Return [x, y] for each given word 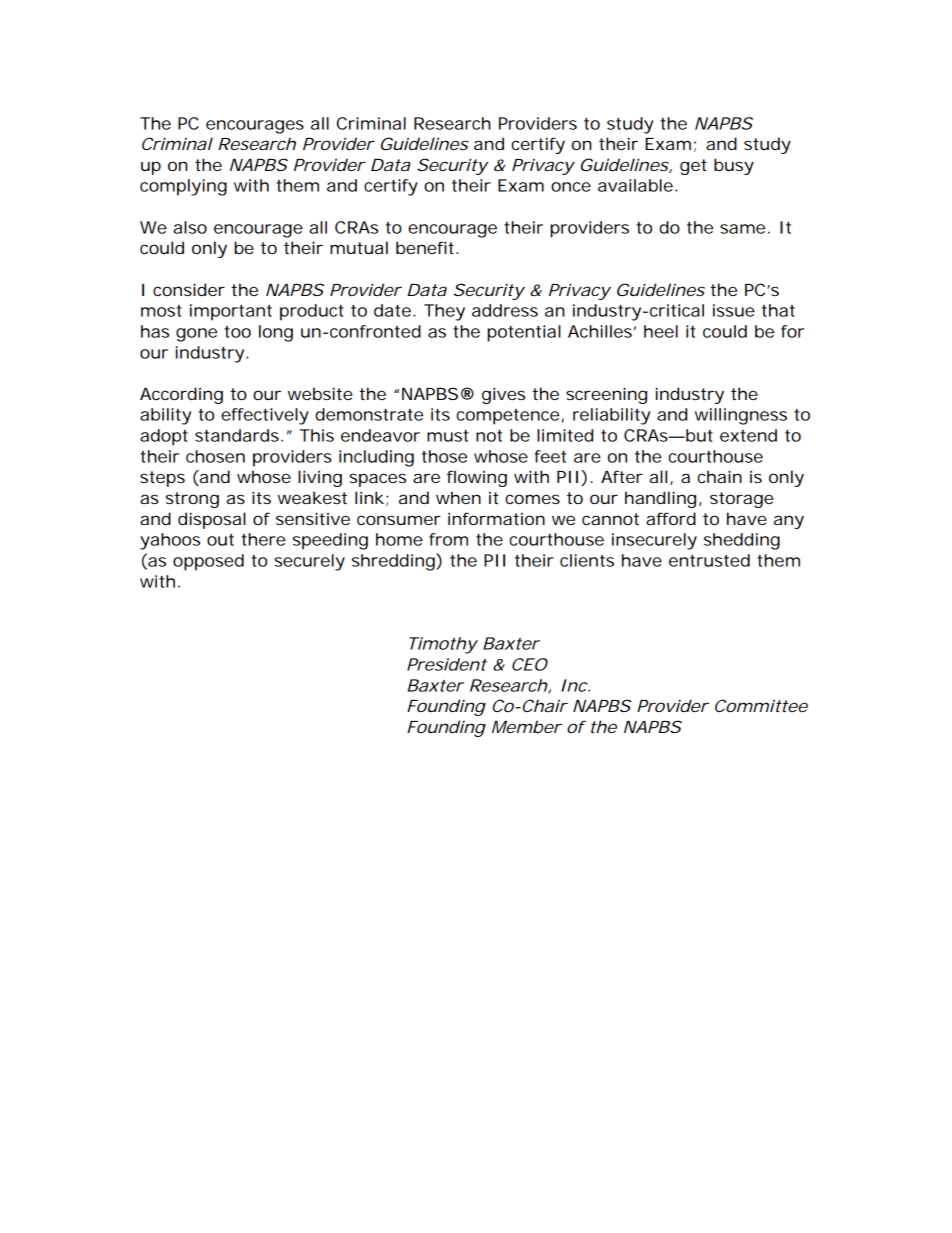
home [399, 539]
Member [527, 726]
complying [183, 187]
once [571, 187]
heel [661, 331]
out [220, 540]
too [237, 332]
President [447, 664]
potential [524, 333]
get [693, 167]
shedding [742, 541]
